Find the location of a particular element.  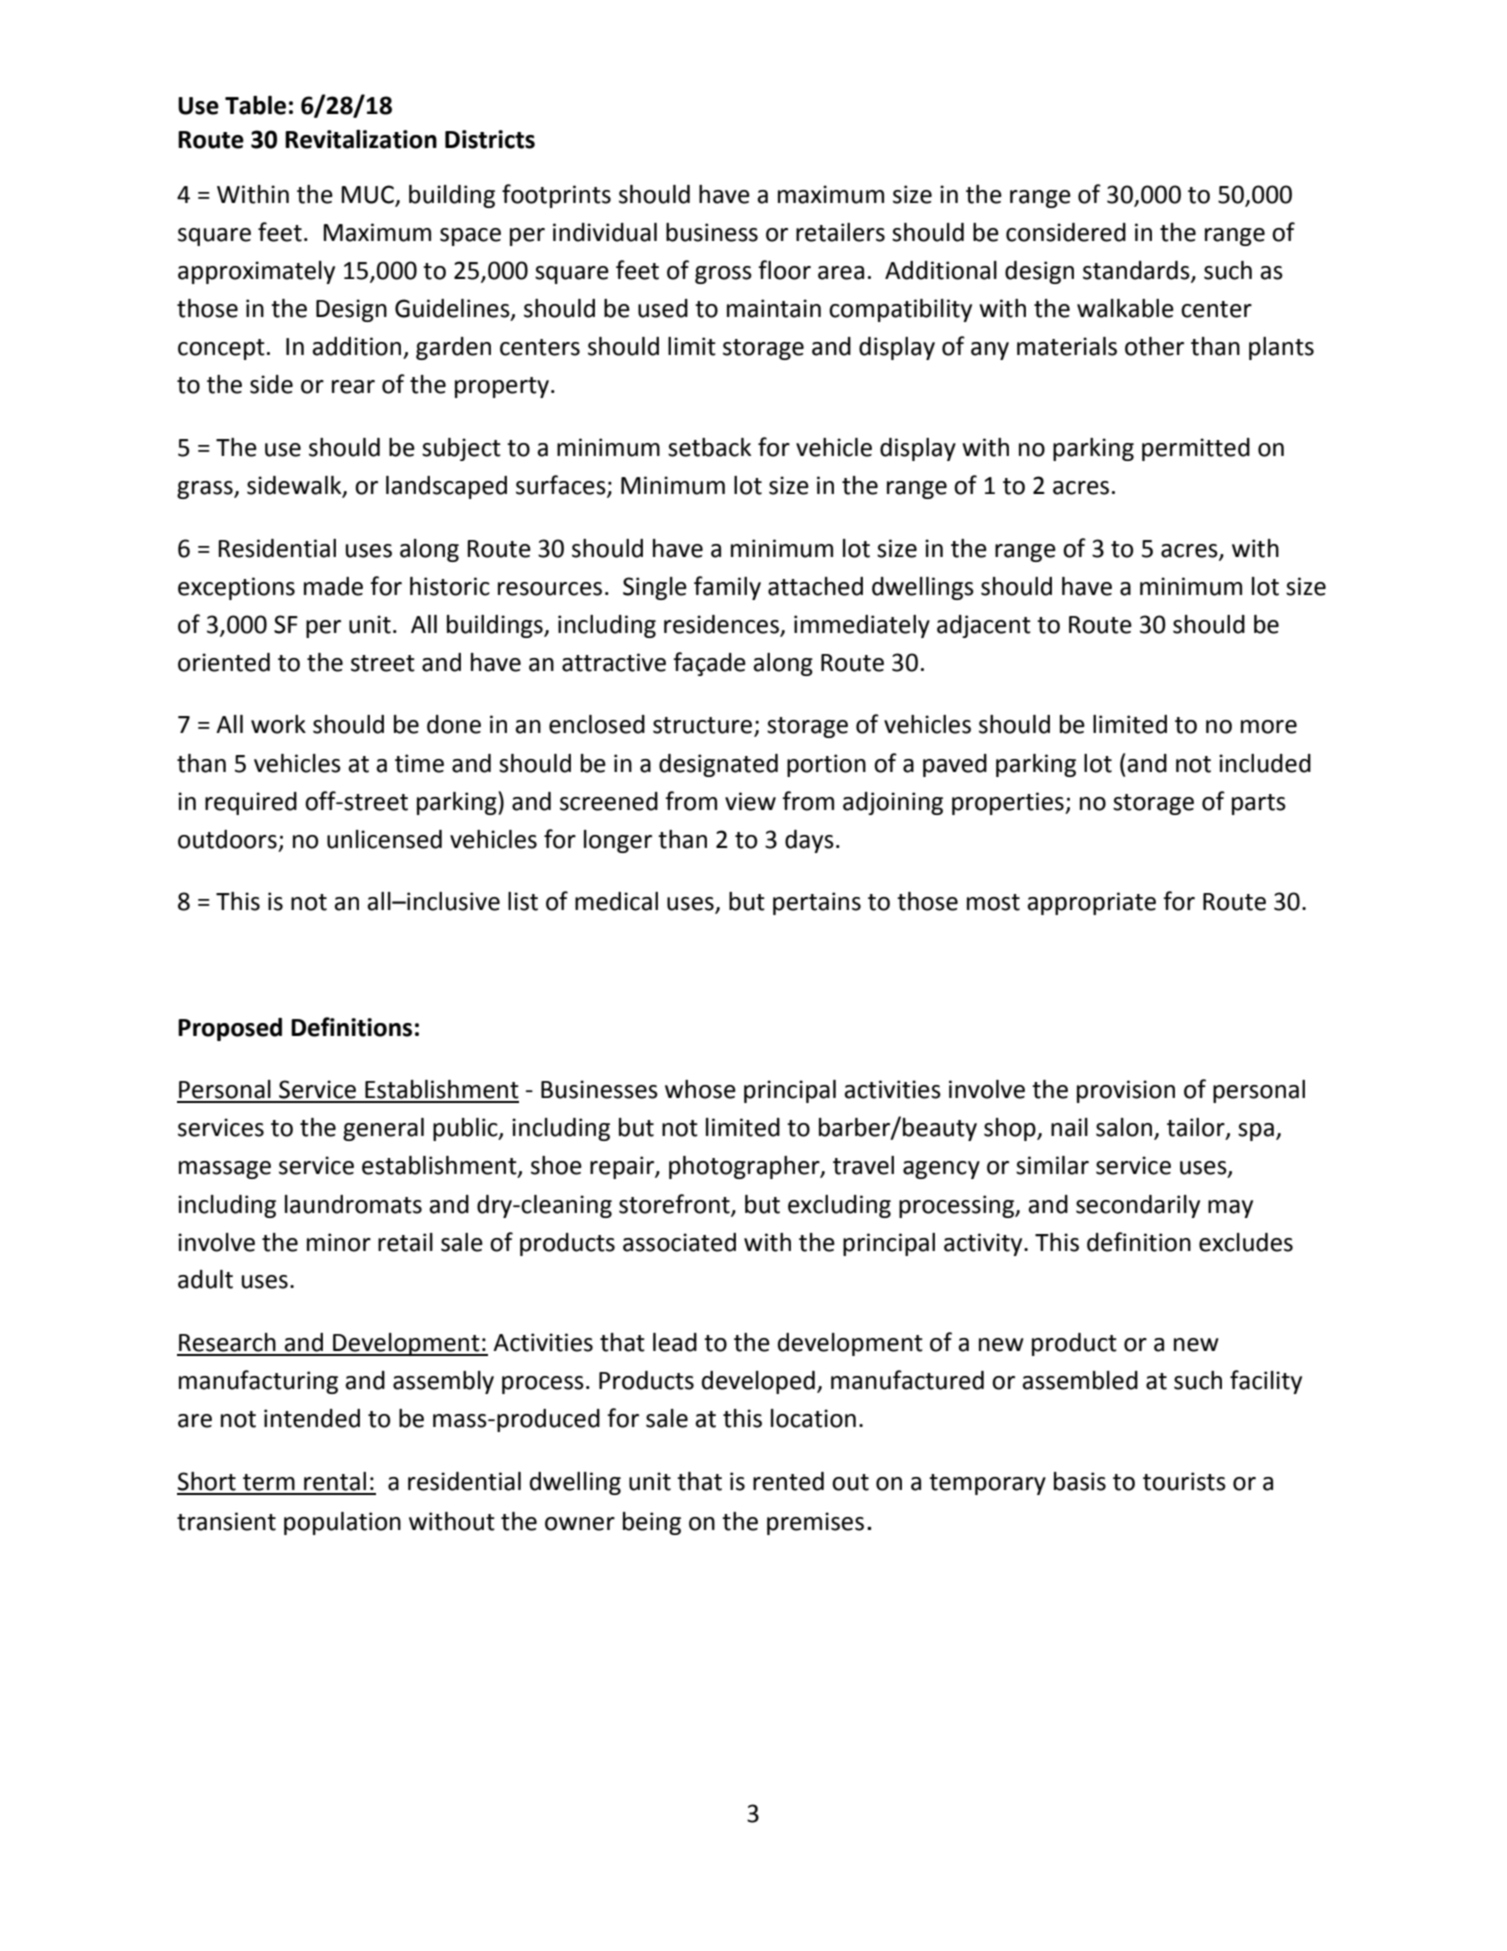

made is located at coordinates (333, 586).
